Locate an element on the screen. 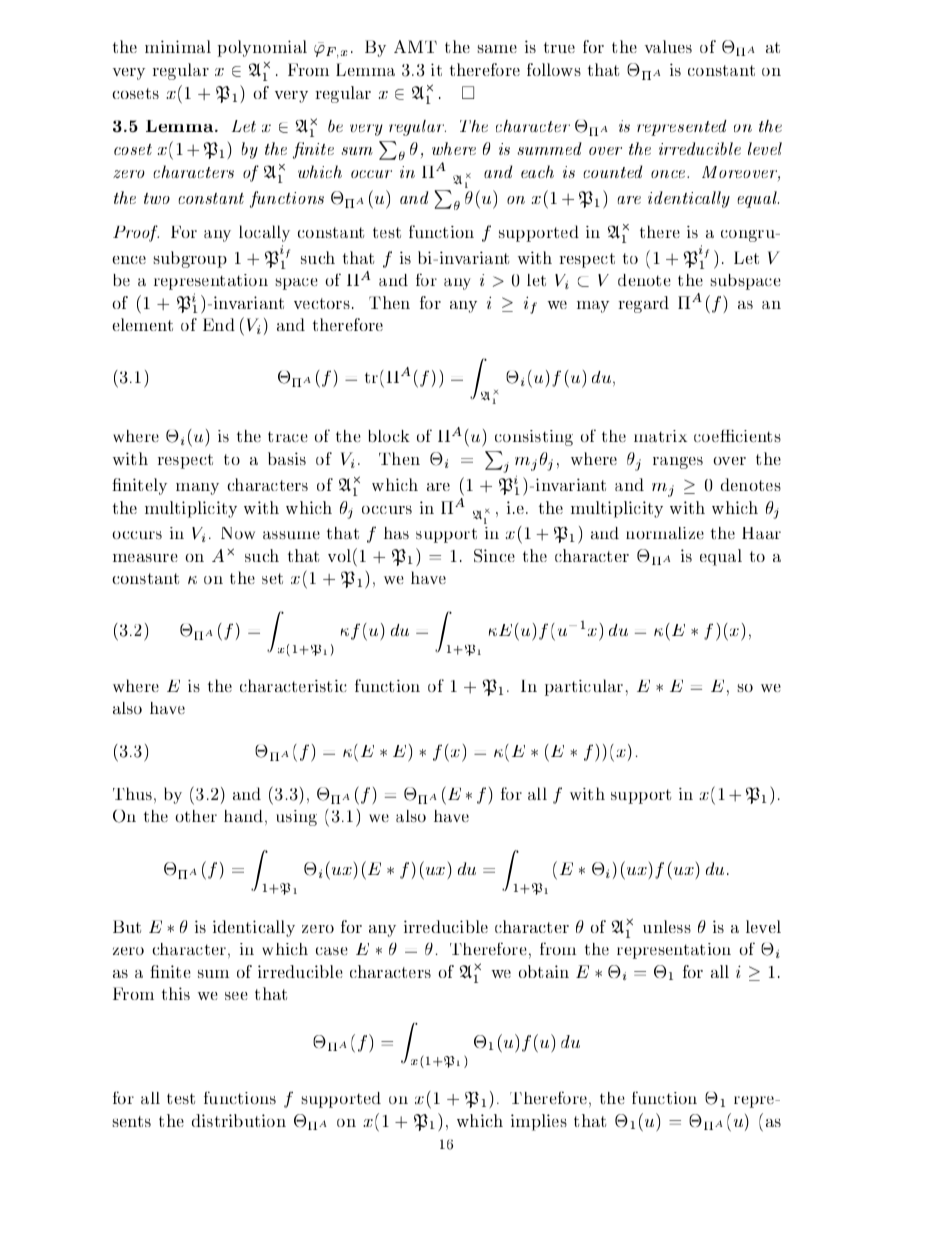  matrix is located at coordinates (660, 436).
